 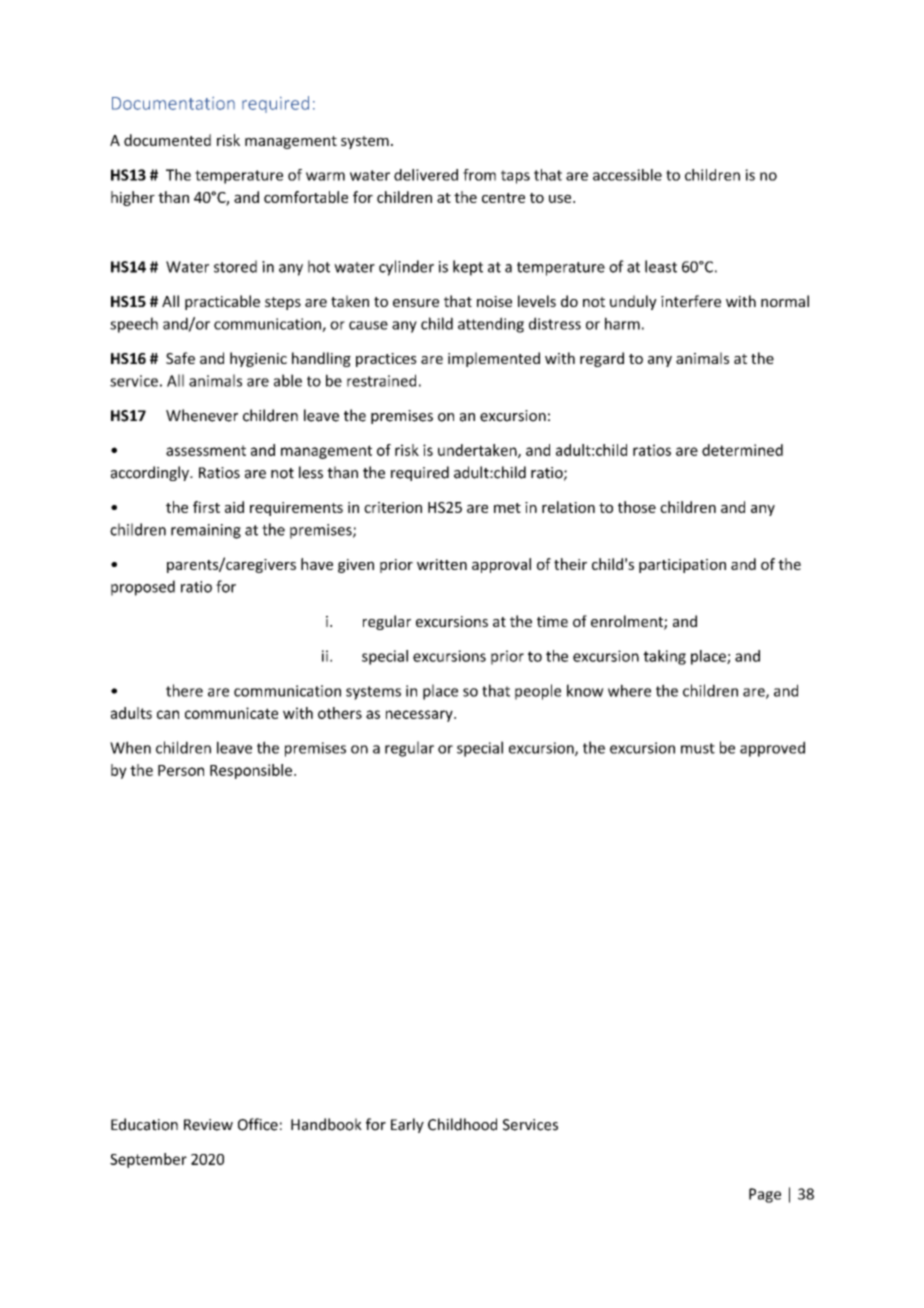 What do you see at coordinates (208, 1125) in the screenshot?
I see `Review` at bounding box center [208, 1125].
